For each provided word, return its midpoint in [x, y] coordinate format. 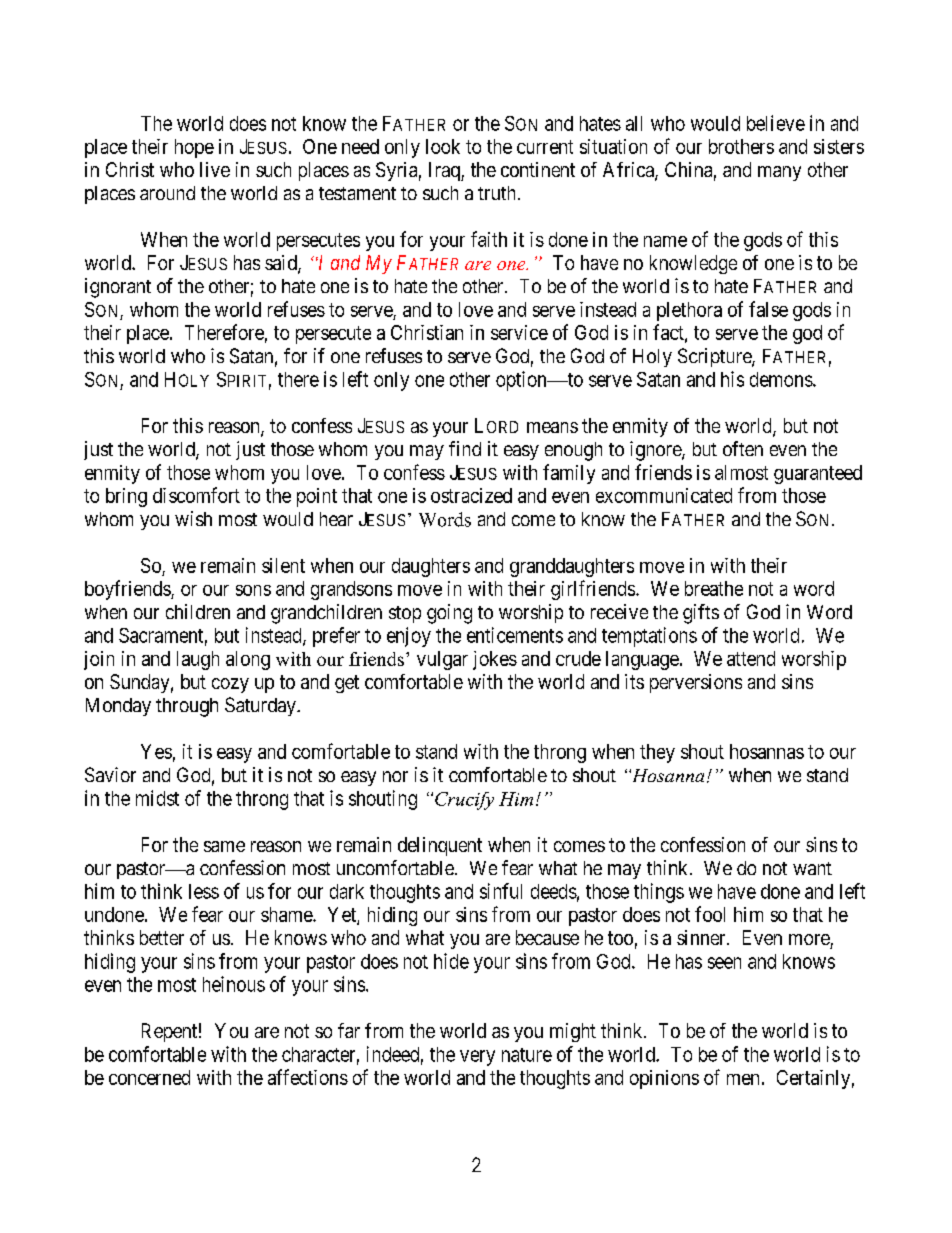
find [465, 448]
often [743, 448]
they [657, 753]
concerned [149, 1077]
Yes [156, 751]
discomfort [196, 495]
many [779, 173]
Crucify [464, 801]
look [443, 146]
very [477, 1058]
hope [194, 148]
